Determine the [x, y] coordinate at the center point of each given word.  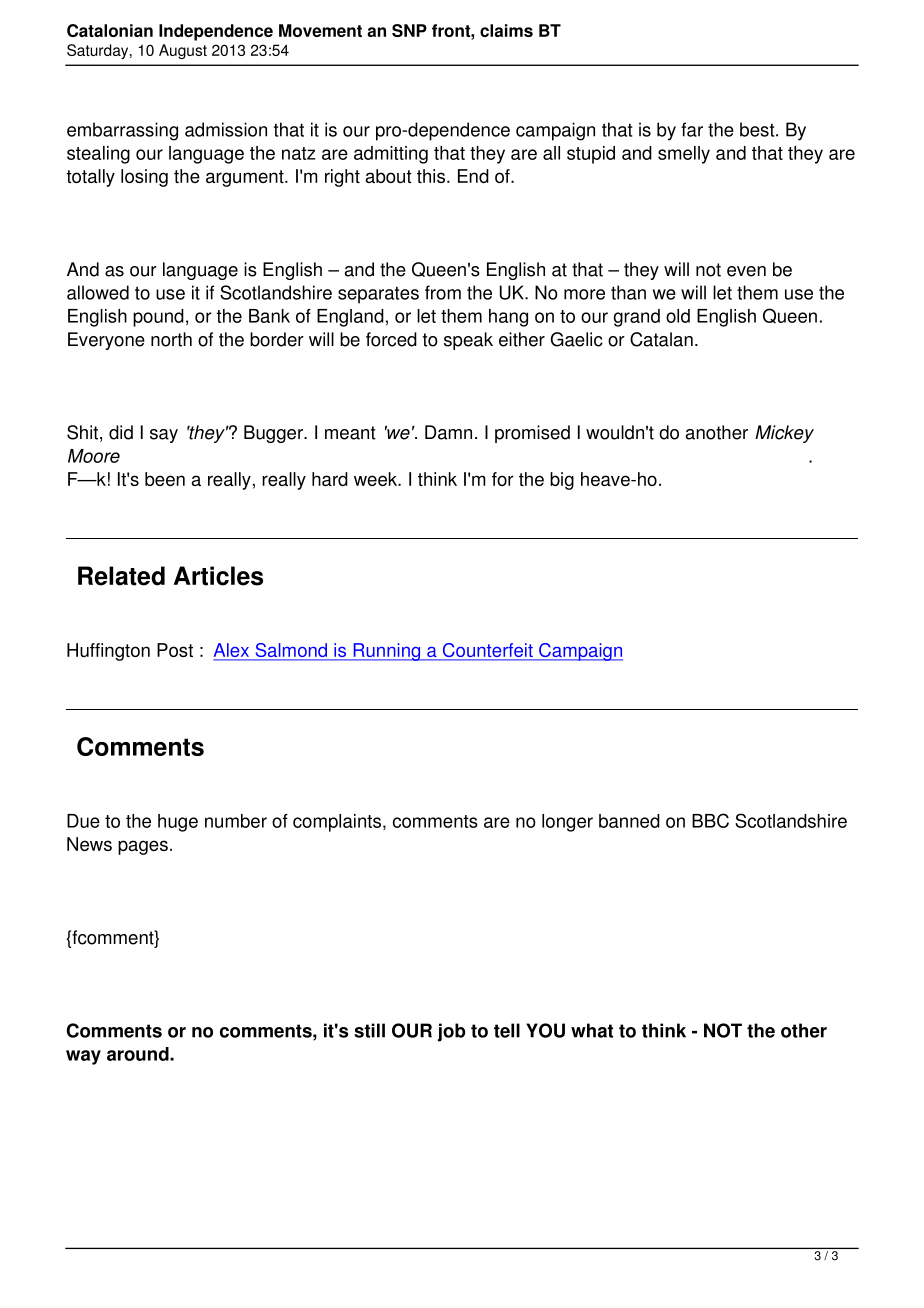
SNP [409, 30]
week [377, 479]
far [692, 129]
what [592, 1030]
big [562, 481]
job [451, 1032]
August [183, 51]
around [139, 1054]
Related [121, 576]
